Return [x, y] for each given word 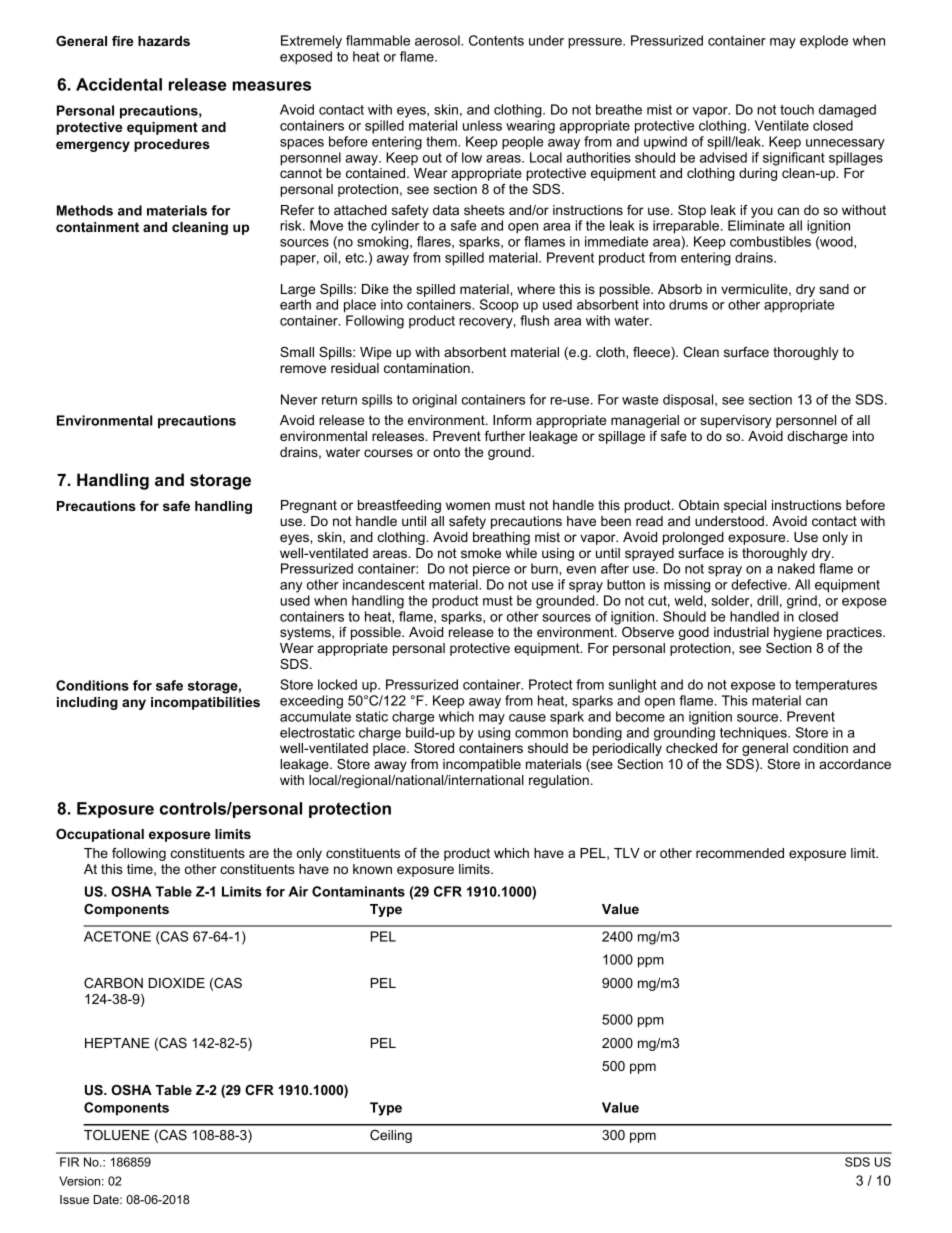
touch [797, 109]
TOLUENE [117, 1135]
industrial [741, 632]
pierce [491, 570]
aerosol [438, 40]
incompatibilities [205, 703]
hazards [164, 41]
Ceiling [391, 1136]
